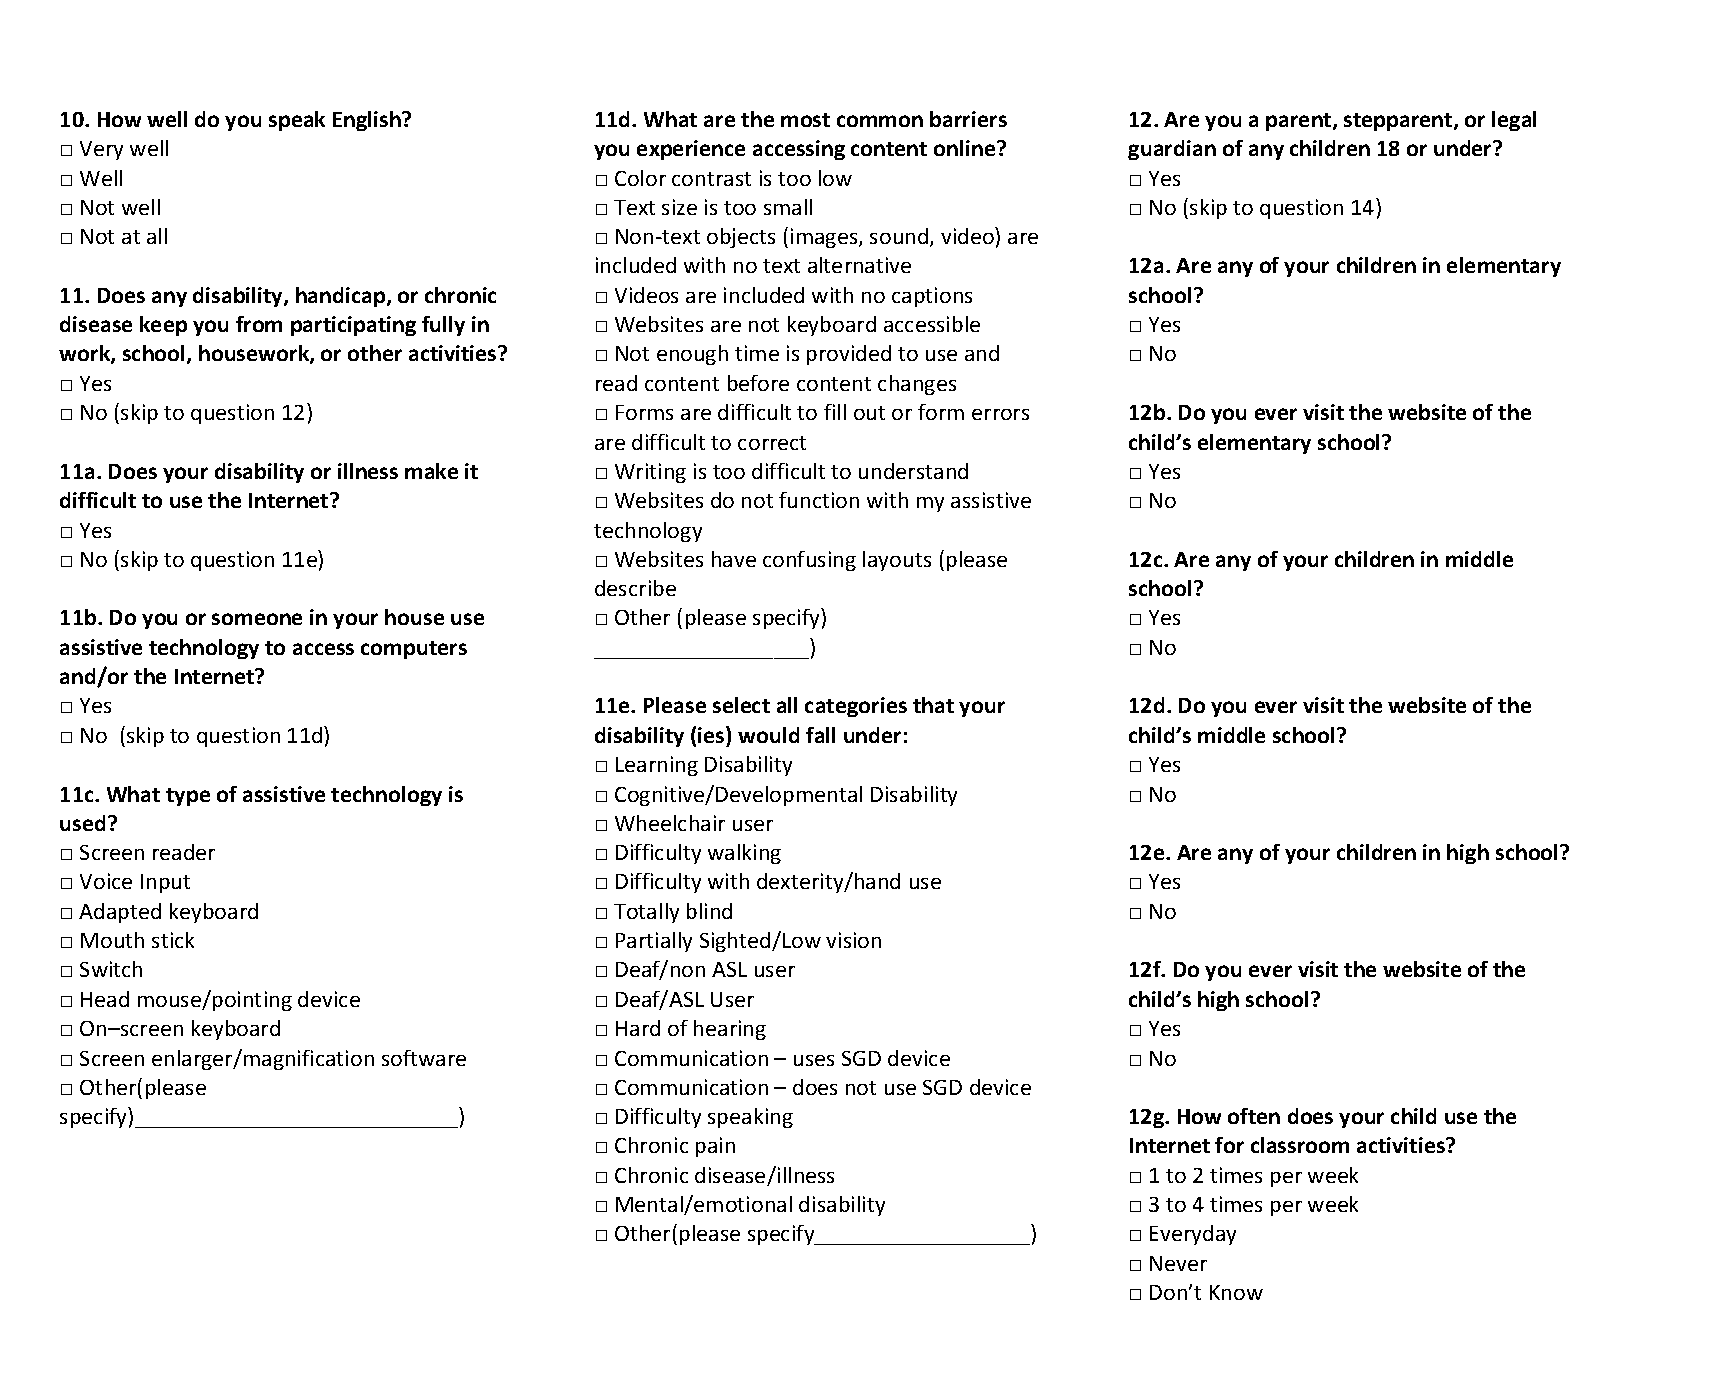  Describe the element at coordinates (1172, 150) in the document. I see `guardian` at that location.
